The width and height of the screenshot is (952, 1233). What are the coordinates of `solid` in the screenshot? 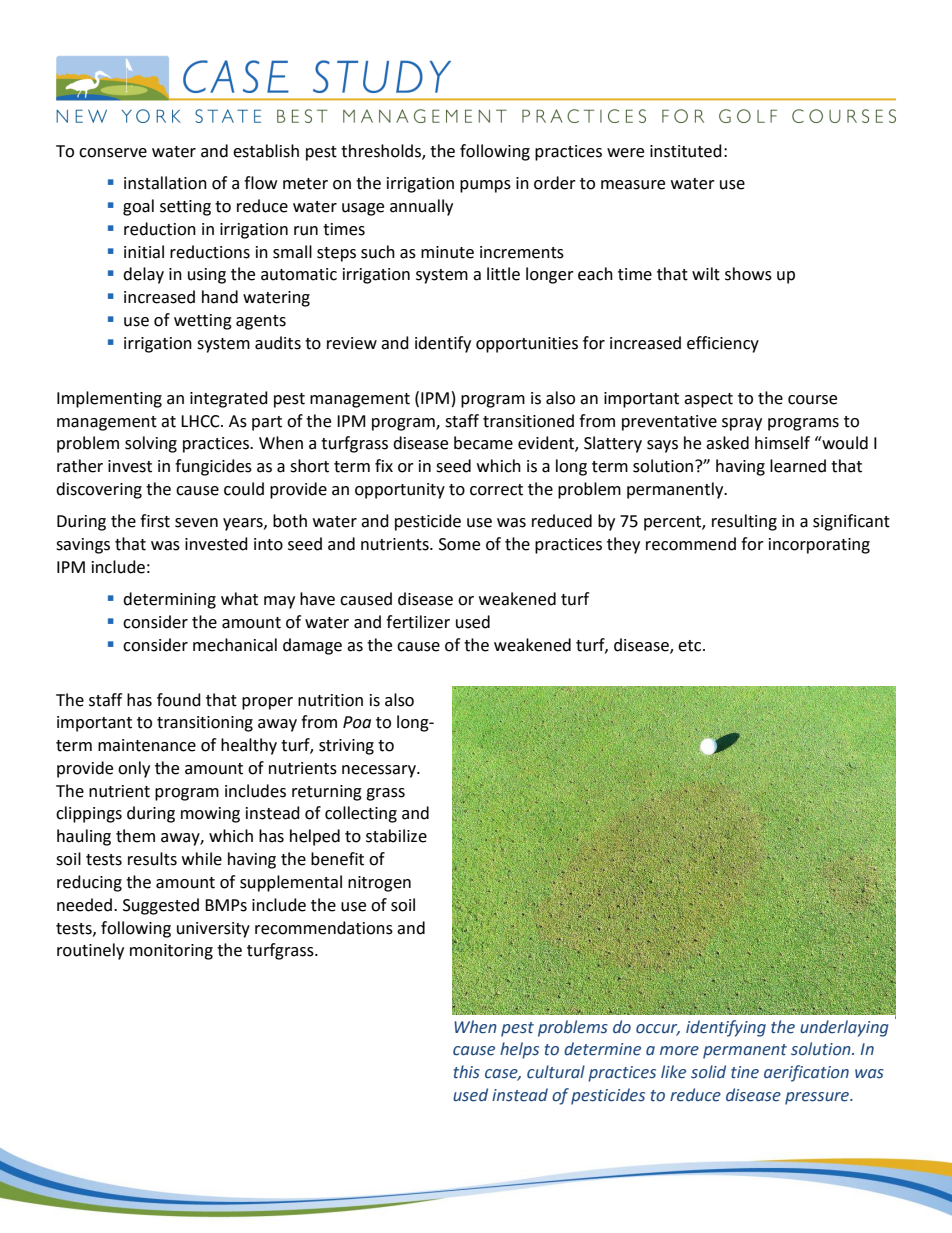 It's located at (708, 1072).
